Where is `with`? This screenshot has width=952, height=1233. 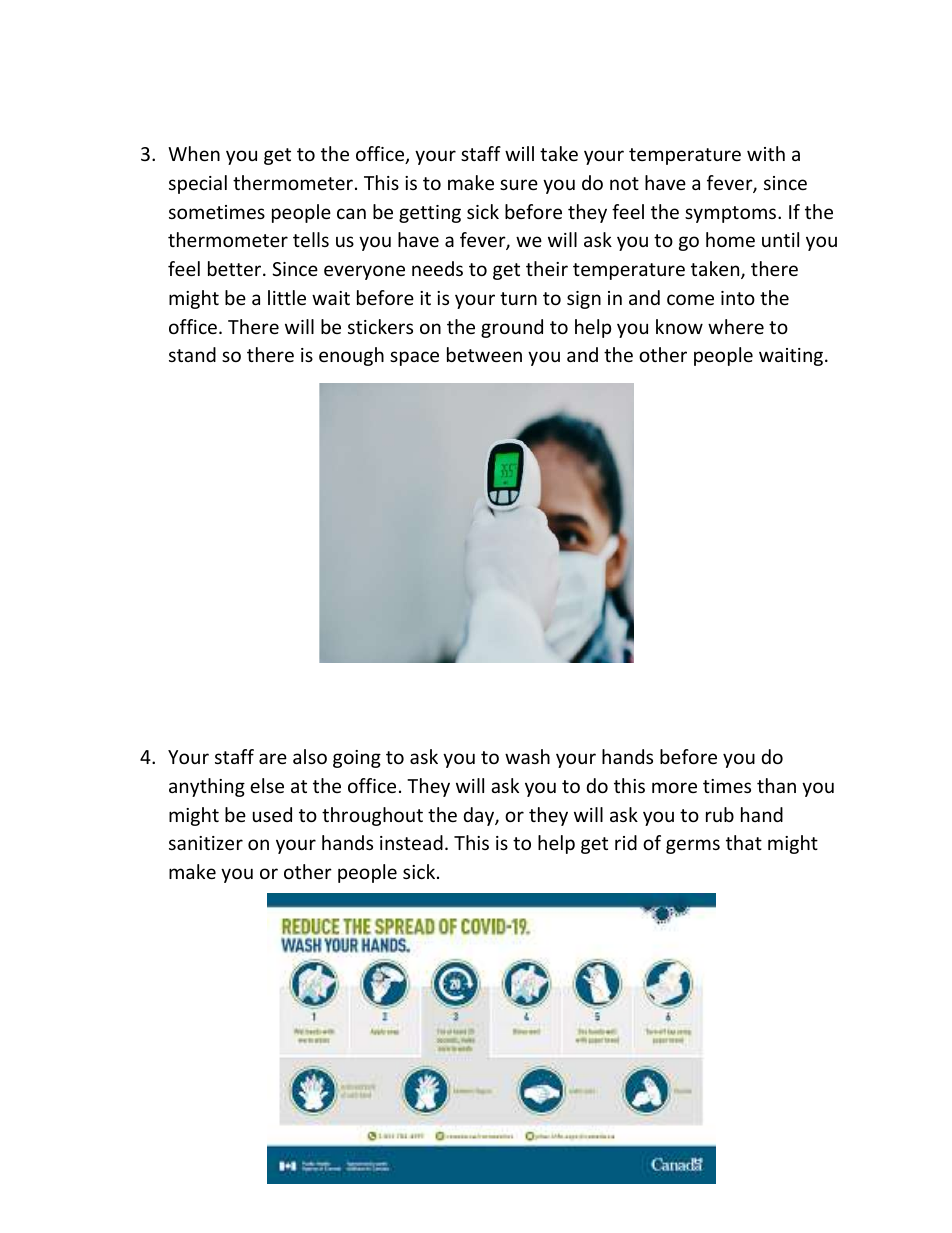
with is located at coordinates (766, 153).
